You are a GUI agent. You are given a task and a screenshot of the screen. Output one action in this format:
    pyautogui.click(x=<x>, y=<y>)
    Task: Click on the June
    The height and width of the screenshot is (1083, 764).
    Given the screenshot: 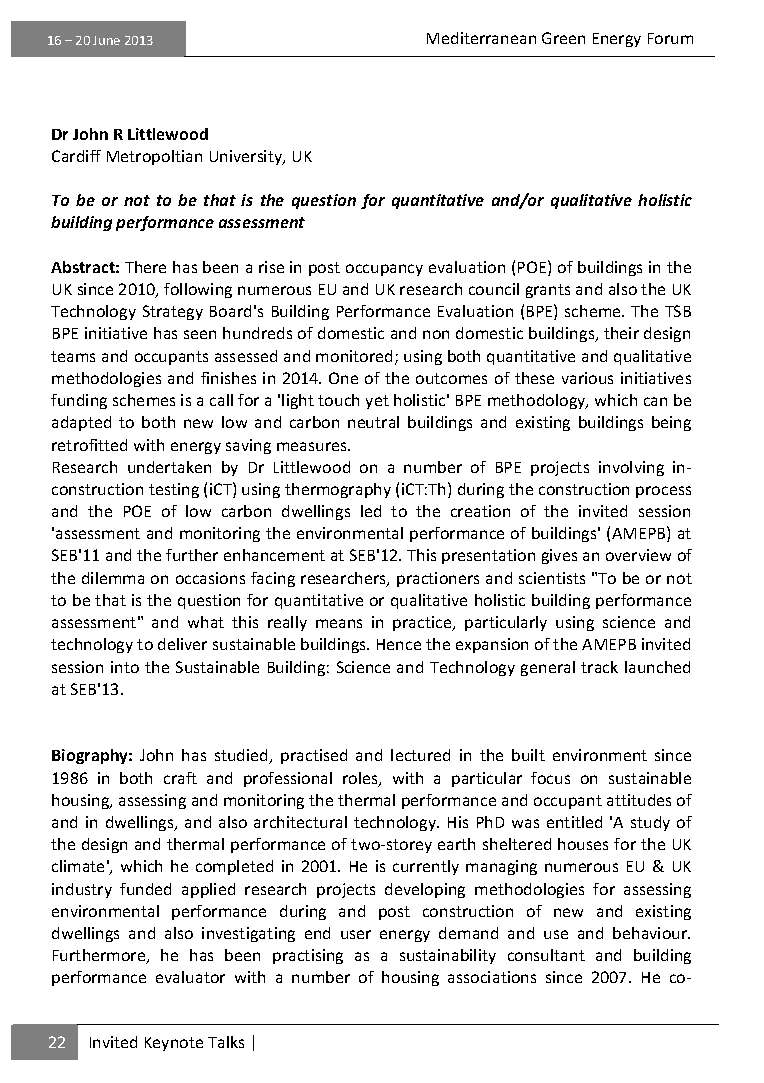 What is the action you would take?
    pyautogui.click(x=106, y=40)
